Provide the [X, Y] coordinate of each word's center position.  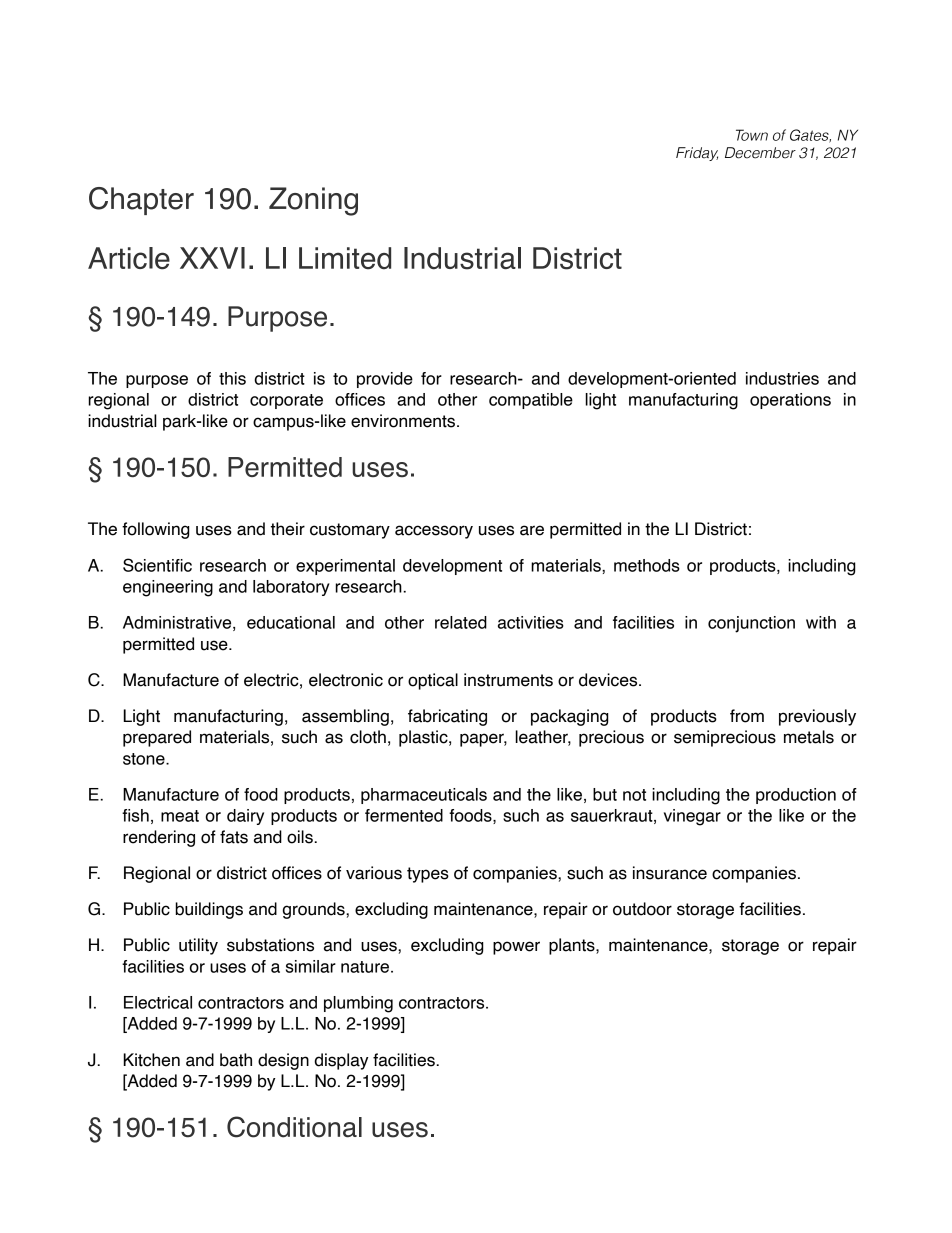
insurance [670, 873]
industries [782, 378]
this [232, 378]
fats [234, 837]
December [760, 153]
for [431, 378]
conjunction [751, 624]
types [428, 875]
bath [236, 1060]
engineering [168, 588]
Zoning [313, 201]
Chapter [141, 201]
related [461, 622]
